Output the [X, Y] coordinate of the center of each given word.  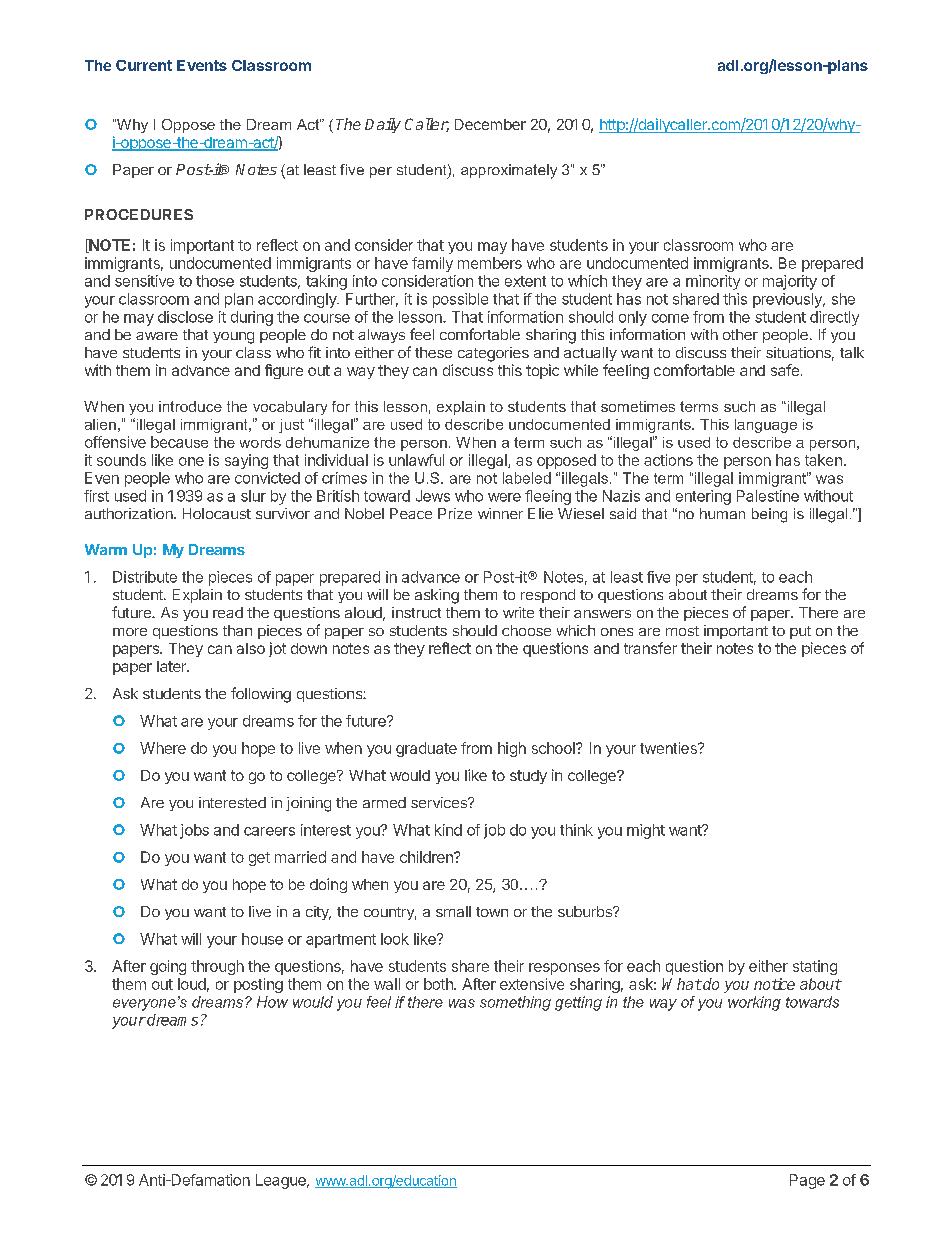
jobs [194, 831]
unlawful [416, 460]
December [490, 124]
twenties [669, 748]
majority [790, 282]
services [440, 802]
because [179, 442]
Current [144, 65]
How [272, 1002]
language [766, 426]
